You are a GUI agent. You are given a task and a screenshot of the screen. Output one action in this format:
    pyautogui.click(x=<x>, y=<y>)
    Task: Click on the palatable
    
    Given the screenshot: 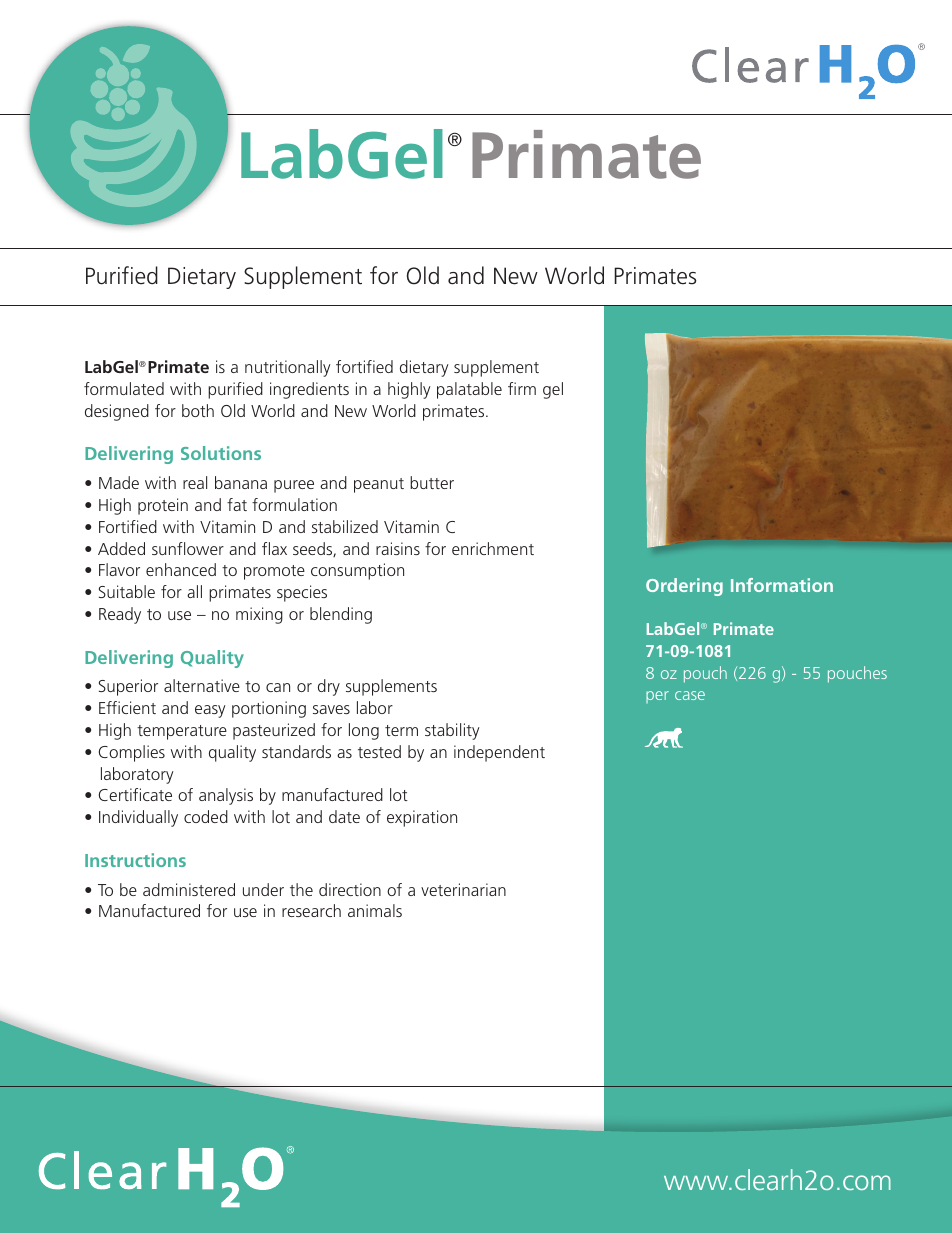 What is the action you would take?
    pyautogui.click(x=469, y=390)
